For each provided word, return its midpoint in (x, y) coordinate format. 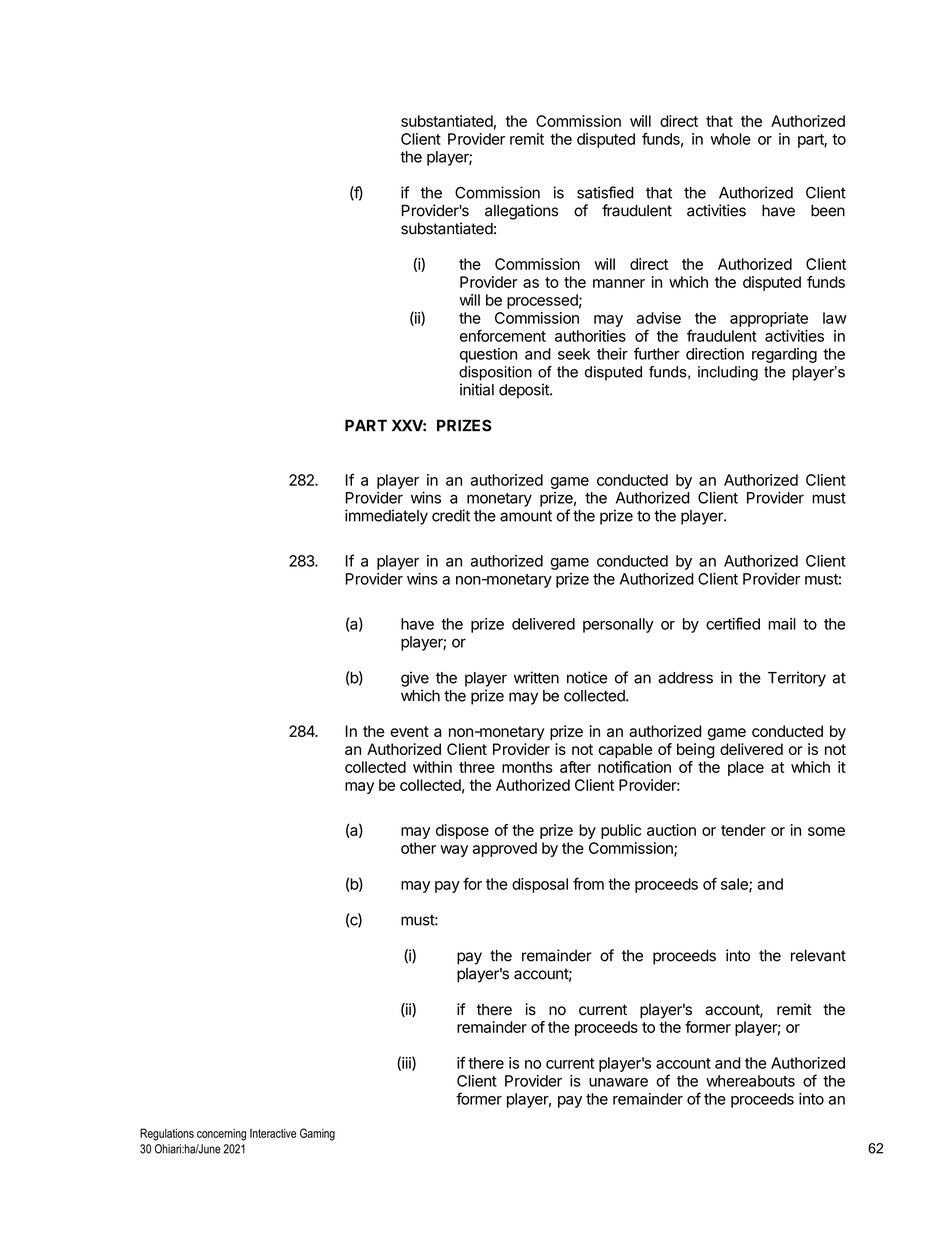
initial (477, 389)
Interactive (273, 1133)
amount (526, 516)
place (746, 768)
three (477, 767)
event (409, 731)
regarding (784, 355)
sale (735, 885)
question (488, 355)
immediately (386, 517)
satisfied (605, 192)
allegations (521, 212)
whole (730, 139)
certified (733, 623)
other (418, 848)
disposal (540, 885)
